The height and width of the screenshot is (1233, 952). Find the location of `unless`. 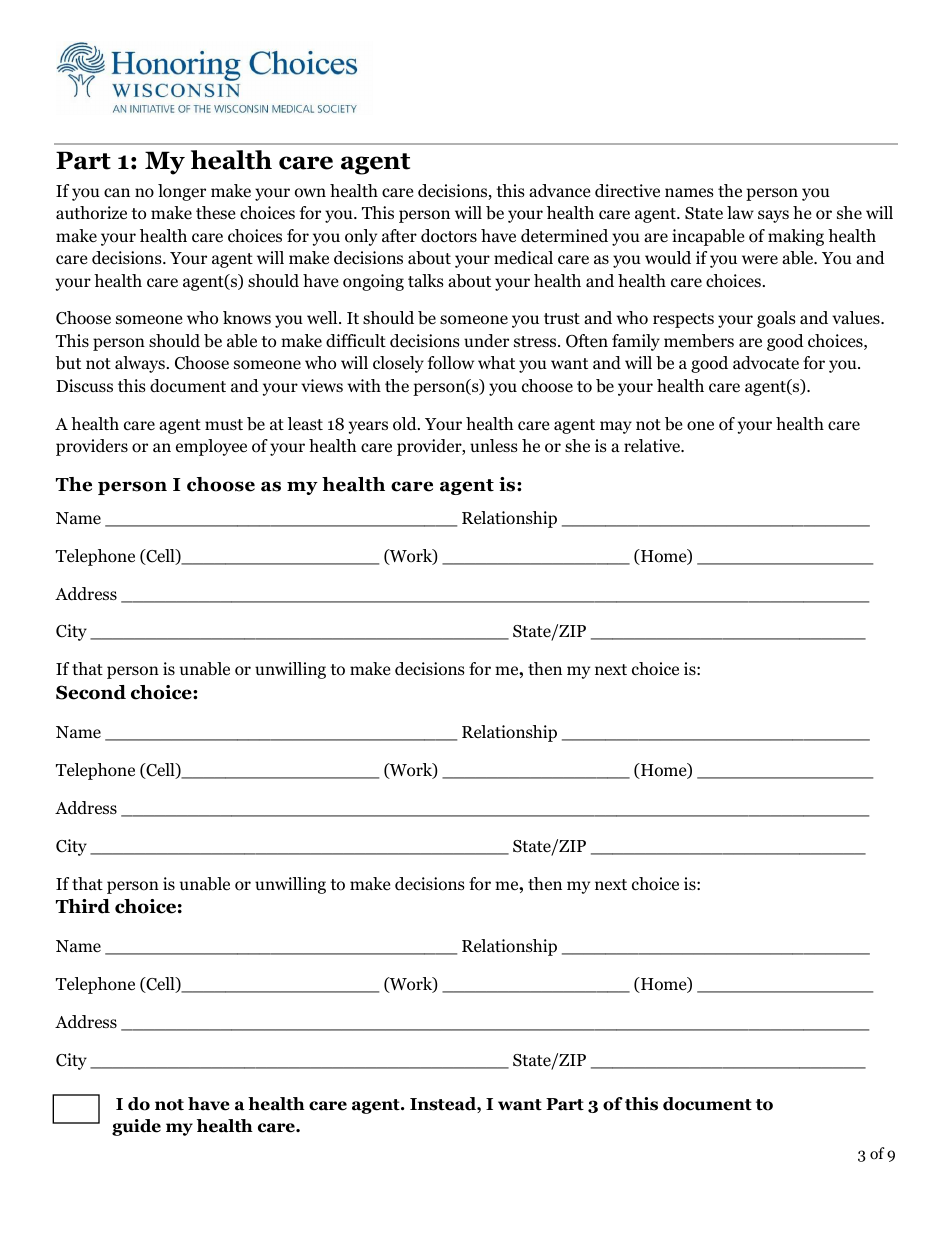

unless is located at coordinates (494, 446).
